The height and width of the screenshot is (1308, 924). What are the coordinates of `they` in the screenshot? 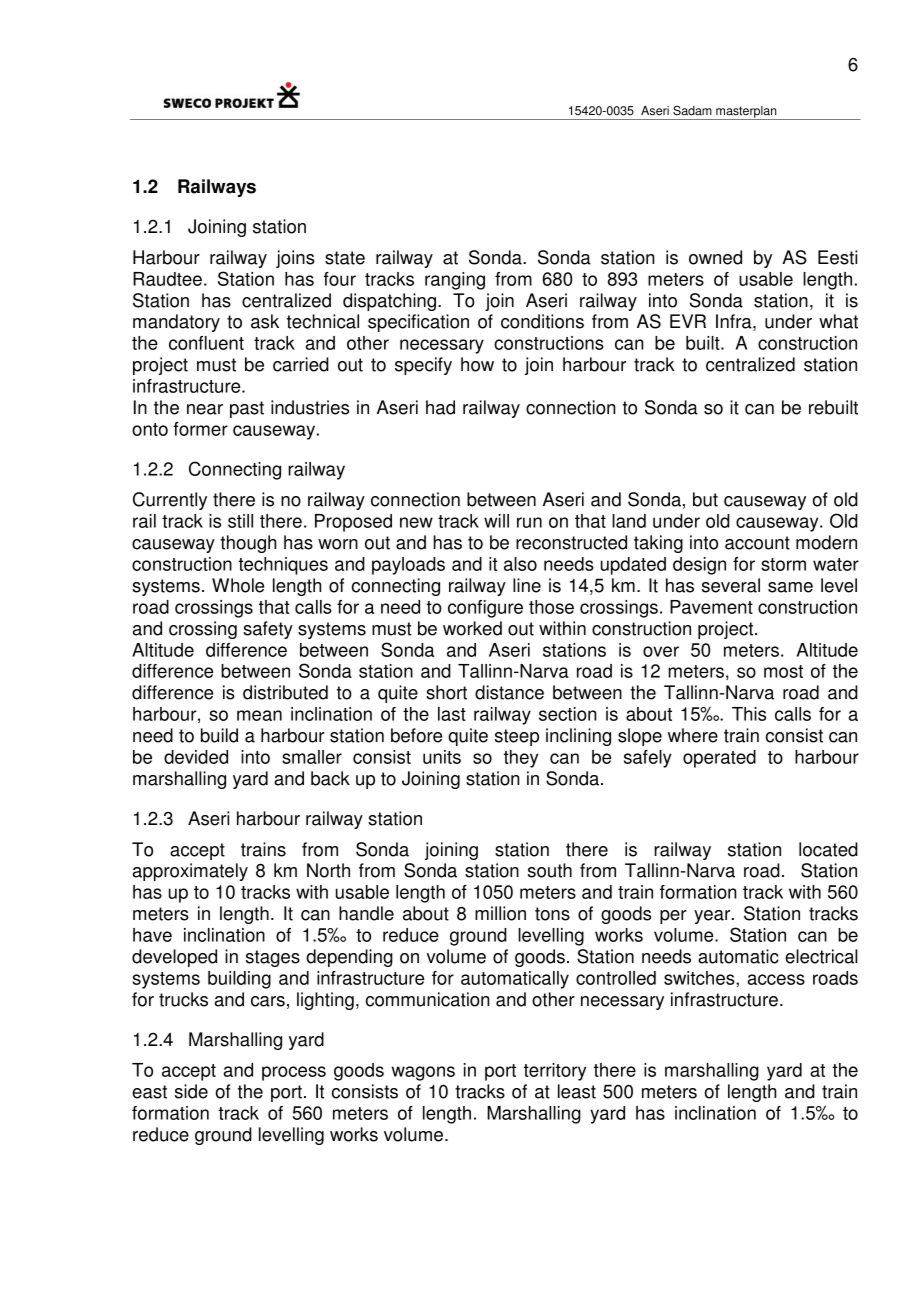 It's located at (521, 759).
